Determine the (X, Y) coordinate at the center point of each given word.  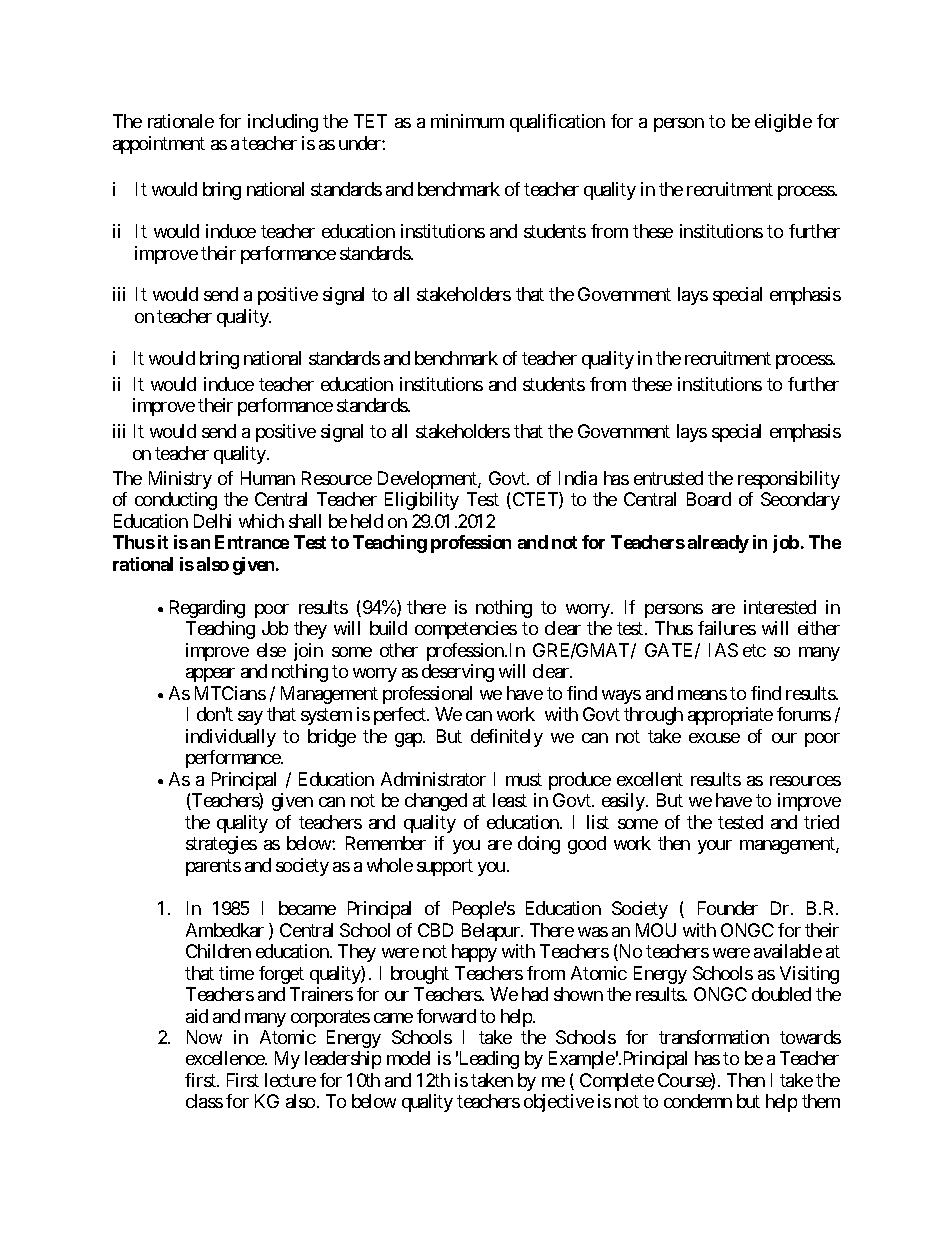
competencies (466, 630)
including (283, 123)
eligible (783, 123)
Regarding (207, 609)
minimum (467, 121)
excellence (226, 1058)
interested (780, 607)
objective (559, 1103)
